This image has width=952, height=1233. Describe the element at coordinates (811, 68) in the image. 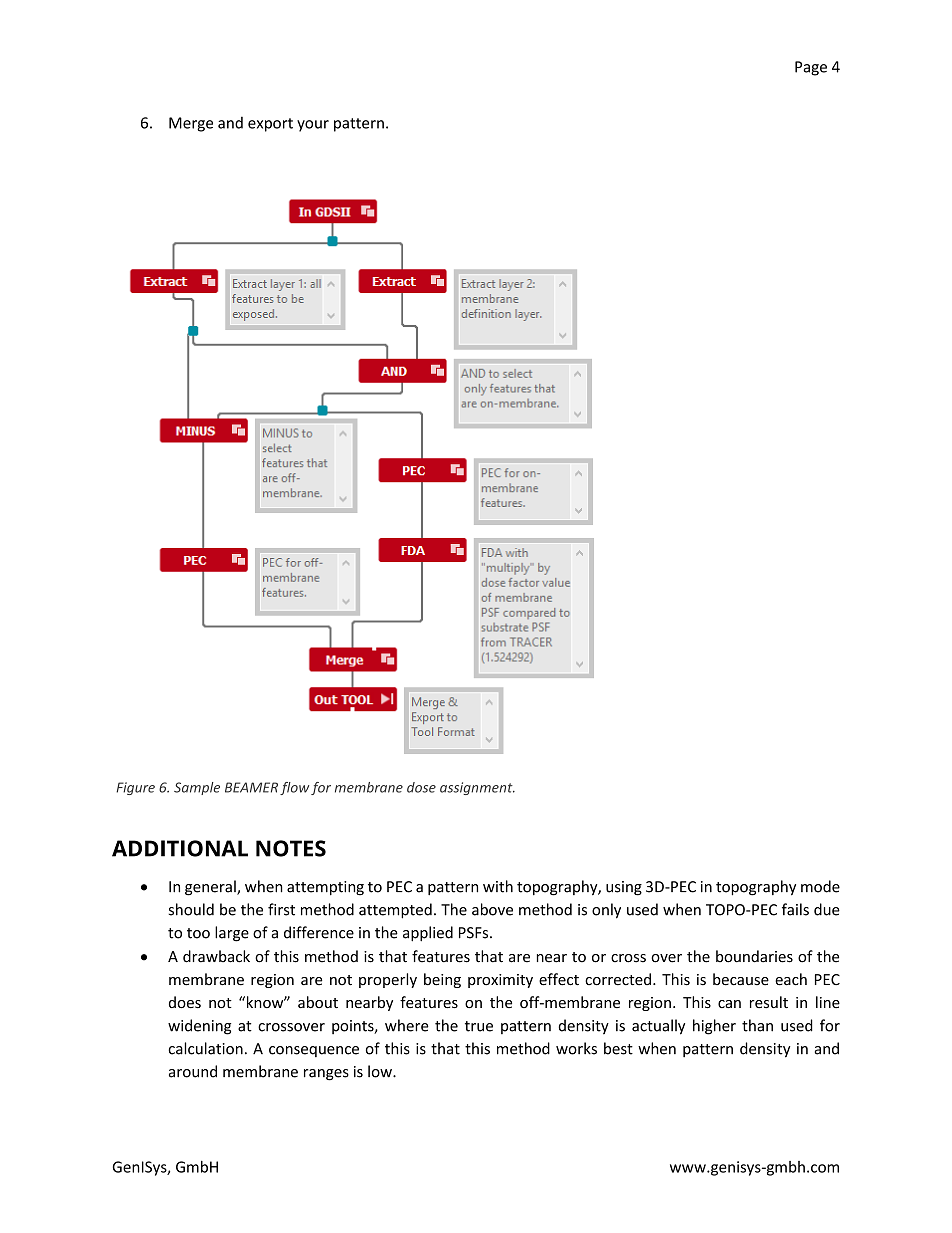

I see `Page` at that location.
